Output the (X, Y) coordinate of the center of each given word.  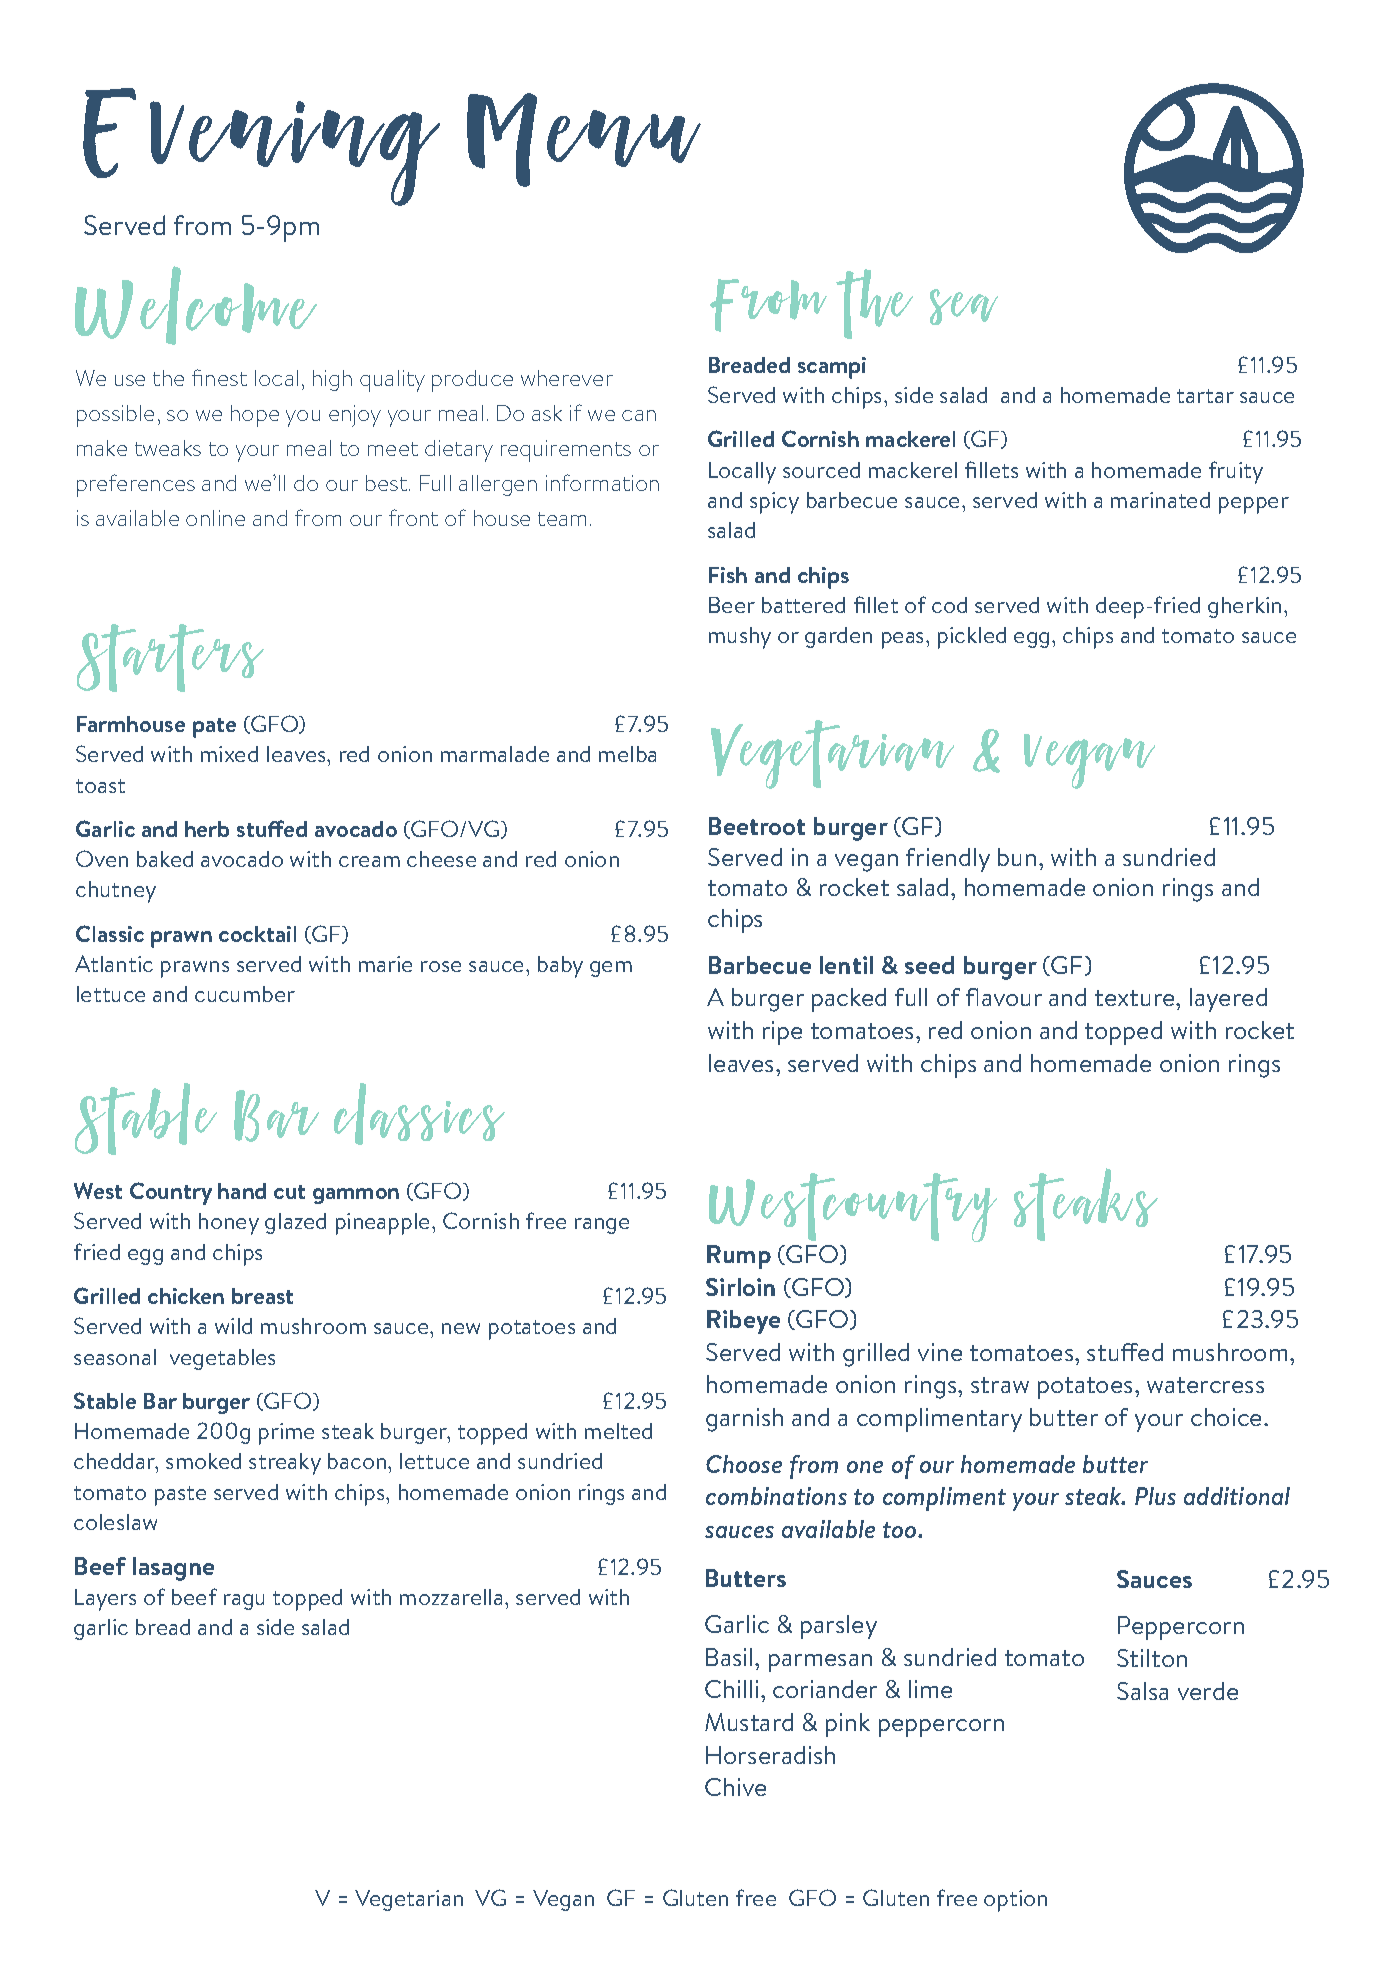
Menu (584, 140)
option (1015, 1901)
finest (219, 377)
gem (611, 969)
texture (1136, 998)
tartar (1205, 396)
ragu (244, 1602)
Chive (735, 1787)
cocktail (257, 934)
